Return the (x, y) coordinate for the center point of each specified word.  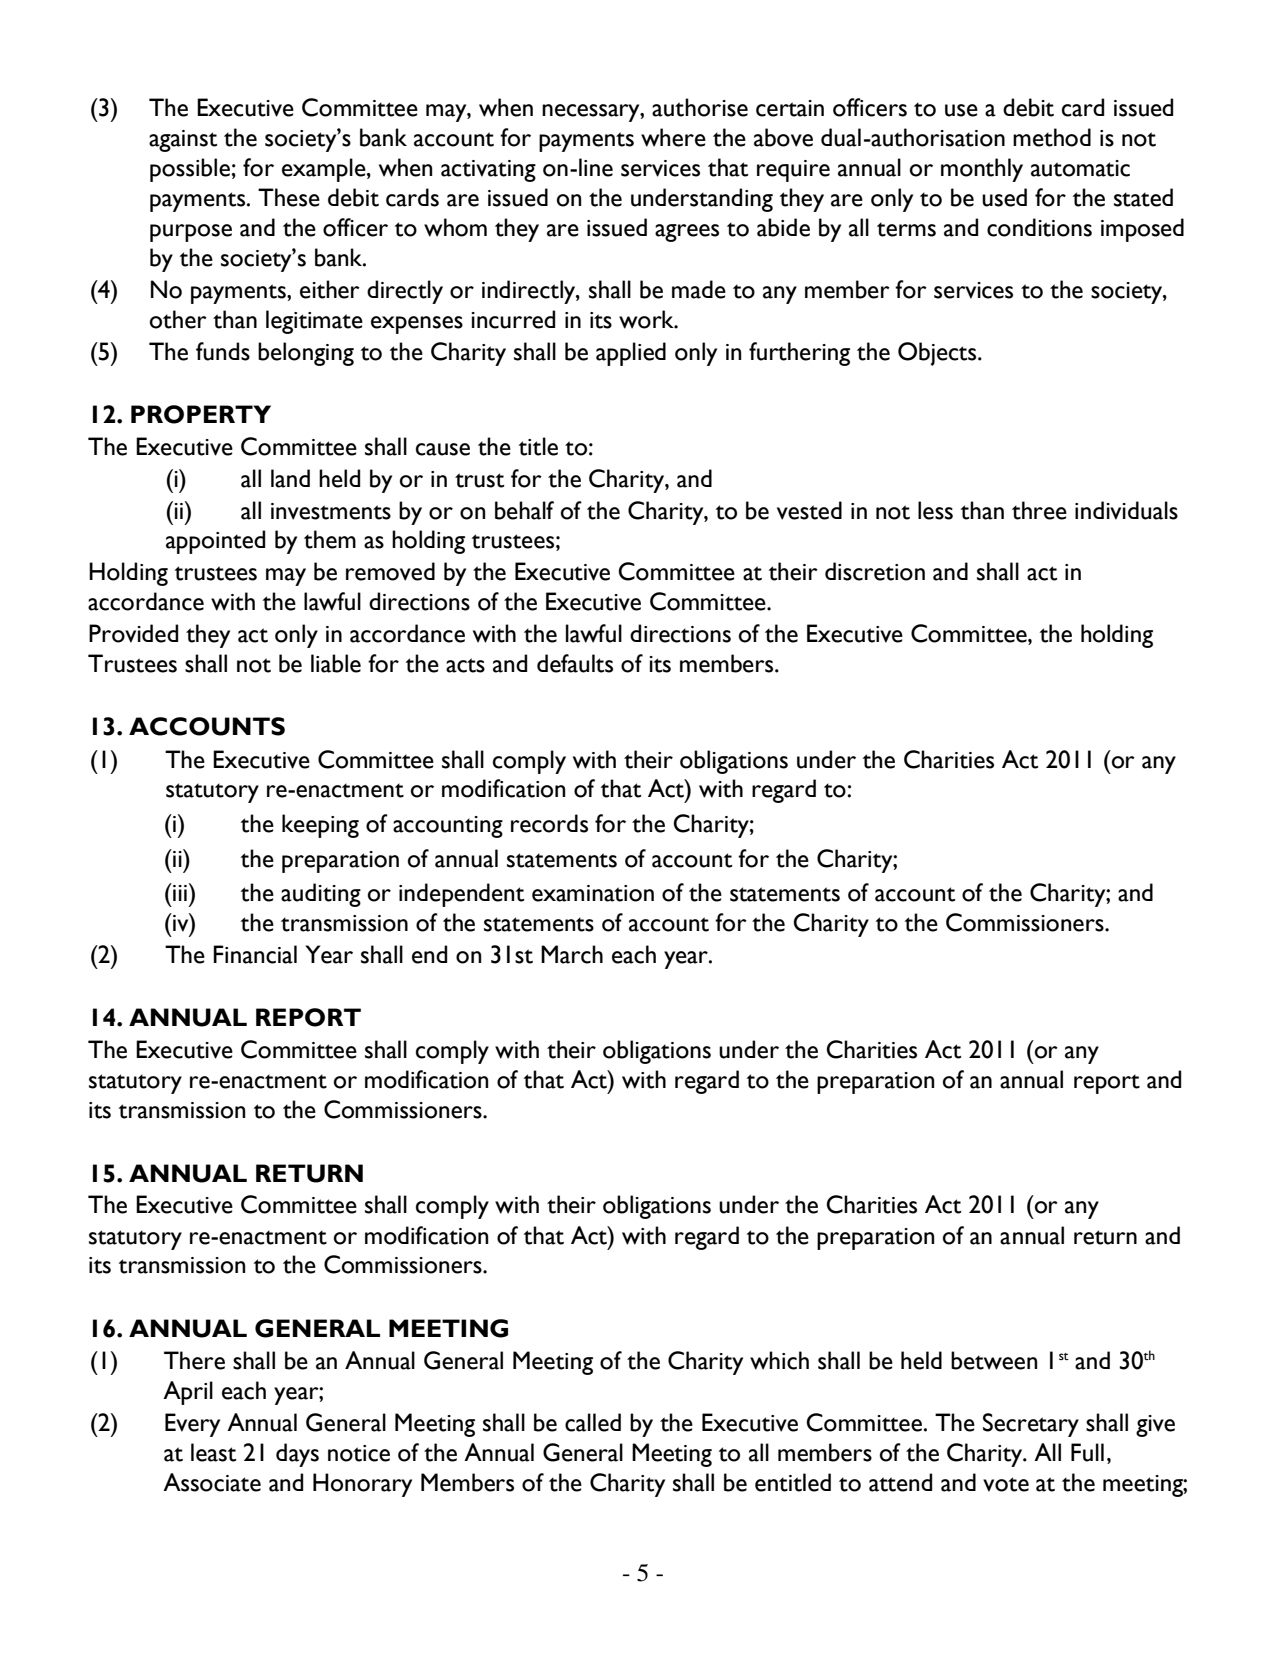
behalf (524, 510)
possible (190, 170)
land (290, 478)
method (1052, 137)
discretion (875, 571)
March (572, 954)
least (213, 1452)
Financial (255, 954)
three (1039, 510)
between (994, 1360)
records (549, 823)
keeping (320, 826)
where (673, 137)
